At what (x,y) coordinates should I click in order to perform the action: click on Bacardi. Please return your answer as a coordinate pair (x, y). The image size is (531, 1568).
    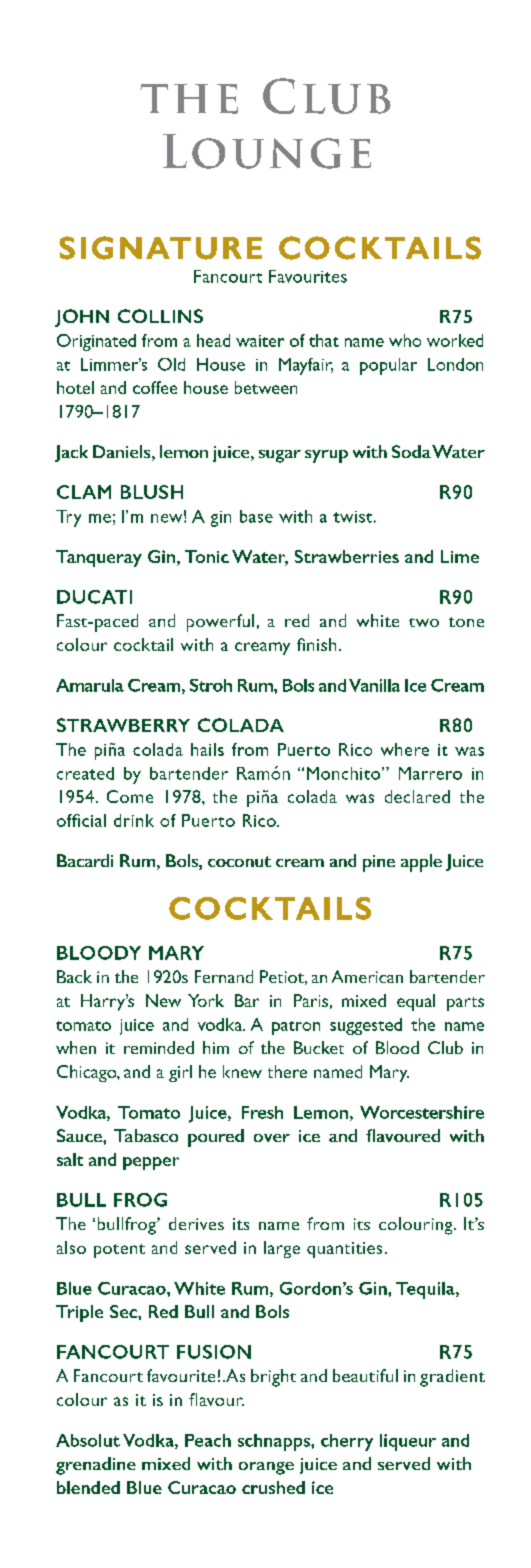
    Looking at the image, I should click on (85, 860).
